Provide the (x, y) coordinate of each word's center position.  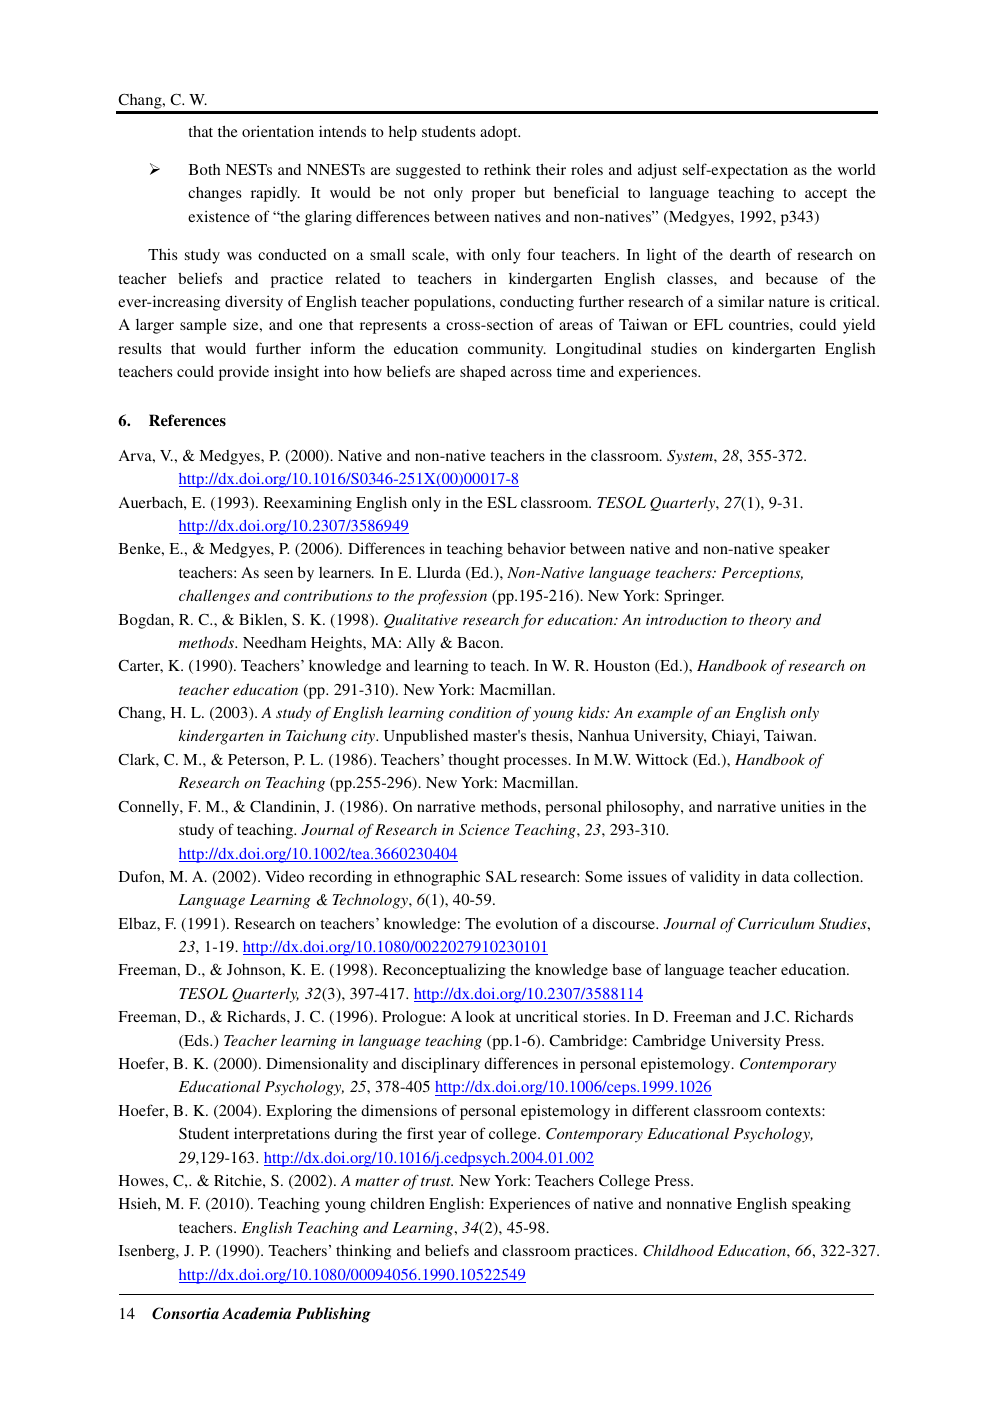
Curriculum (776, 923)
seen (278, 574)
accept (826, 195)
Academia (256, 1313)
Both (205, 169)
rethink (507, 169)
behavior (536, 548)
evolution (527, 923)
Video (284, 876)
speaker (804, 550)
